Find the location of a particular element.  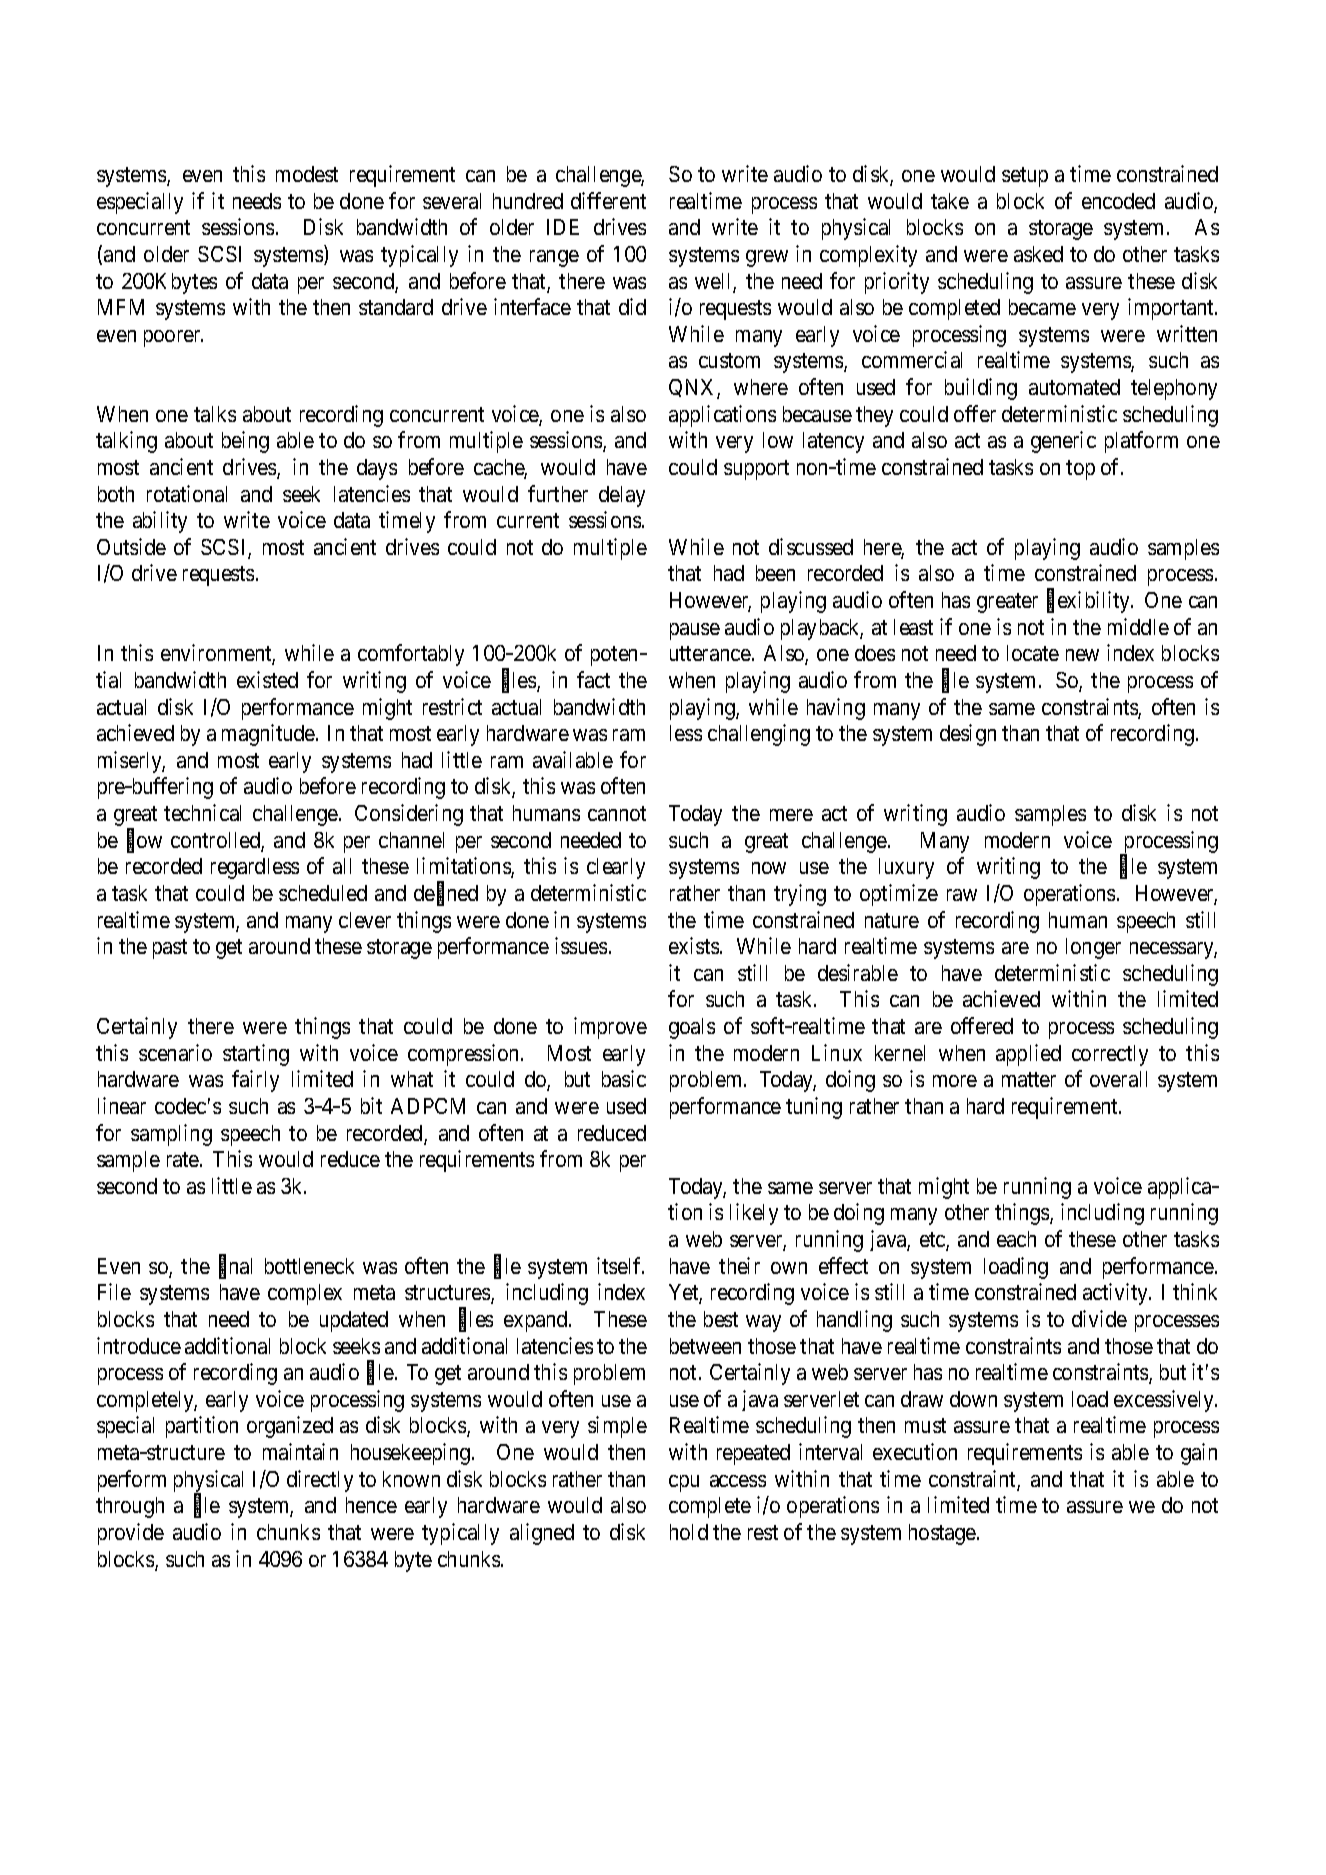

each is located at coordinates (1016, 1239).
